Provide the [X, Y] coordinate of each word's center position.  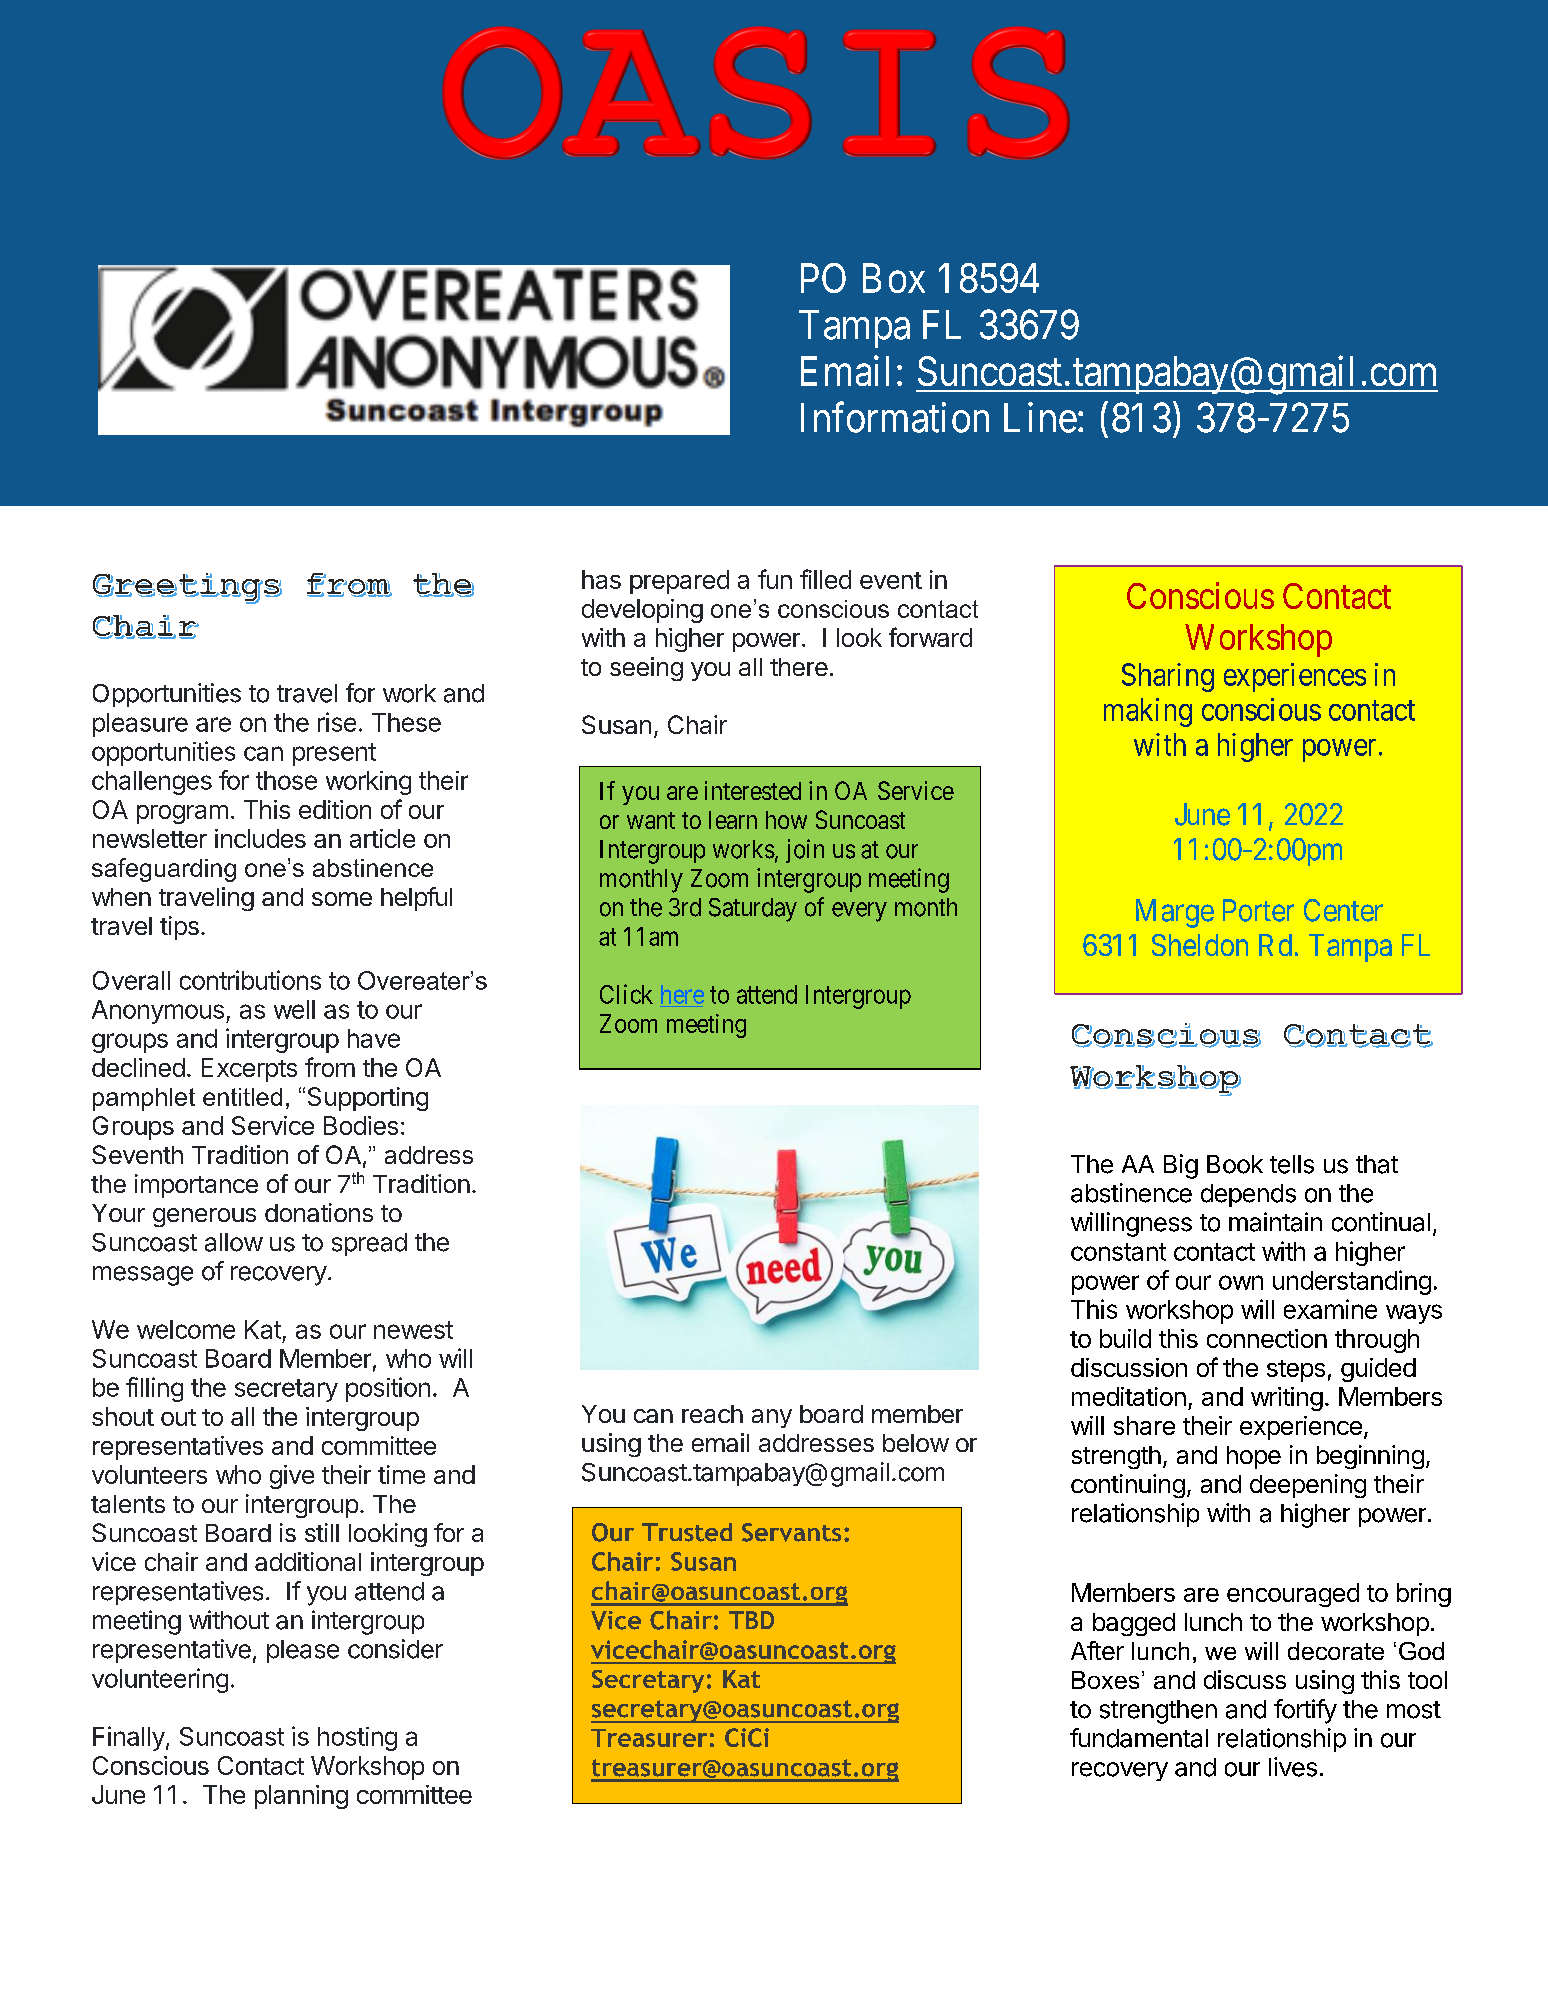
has [601, 579]
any [772, 1418]
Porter [1258, 910]
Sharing [1168, 677]
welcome [186, 1329]
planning [301, 1797]
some [342, 899]
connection [1267, 1338]
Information [895, 417]
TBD [751, 1620]
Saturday [753, 910]
